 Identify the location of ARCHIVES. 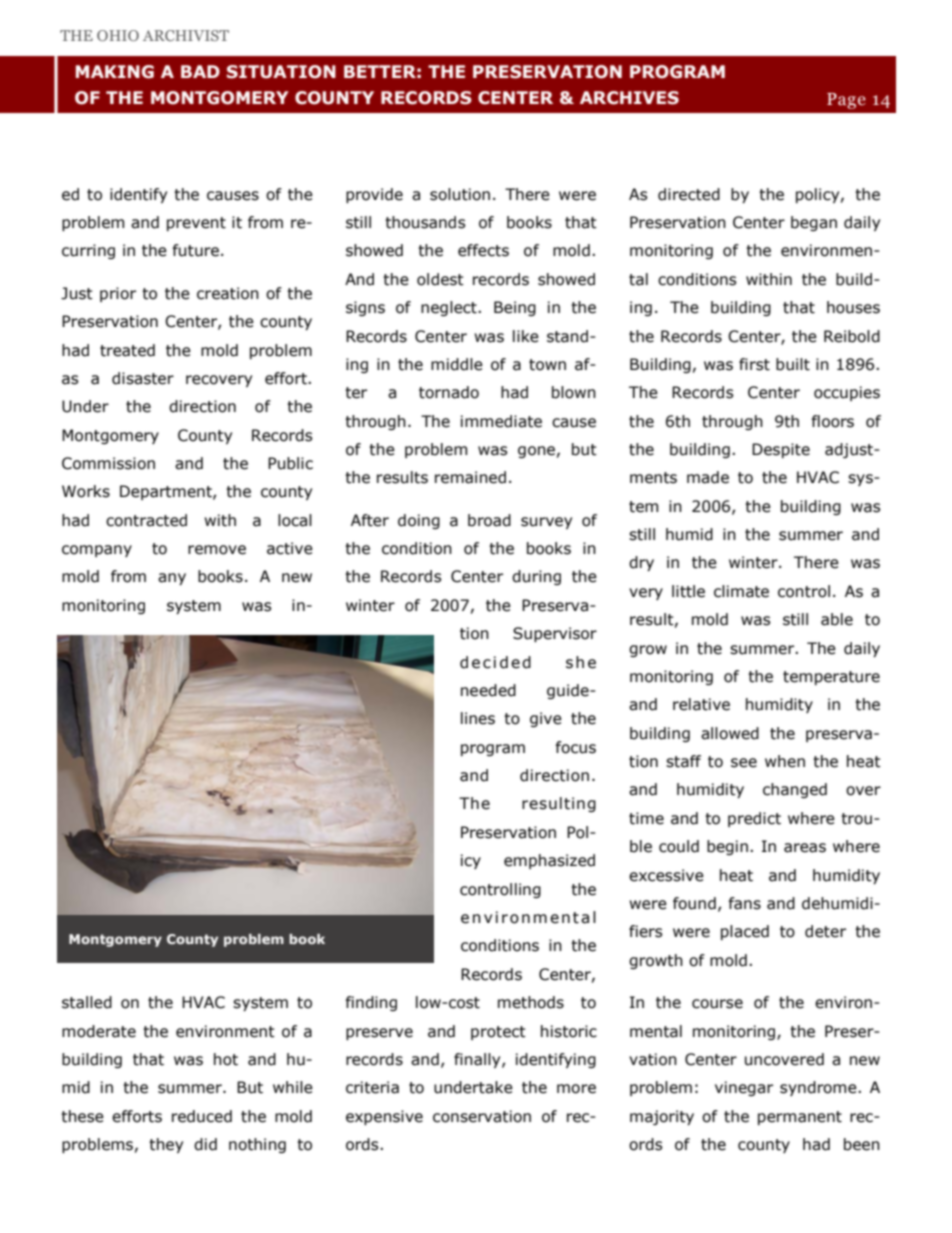
(629, 98).
